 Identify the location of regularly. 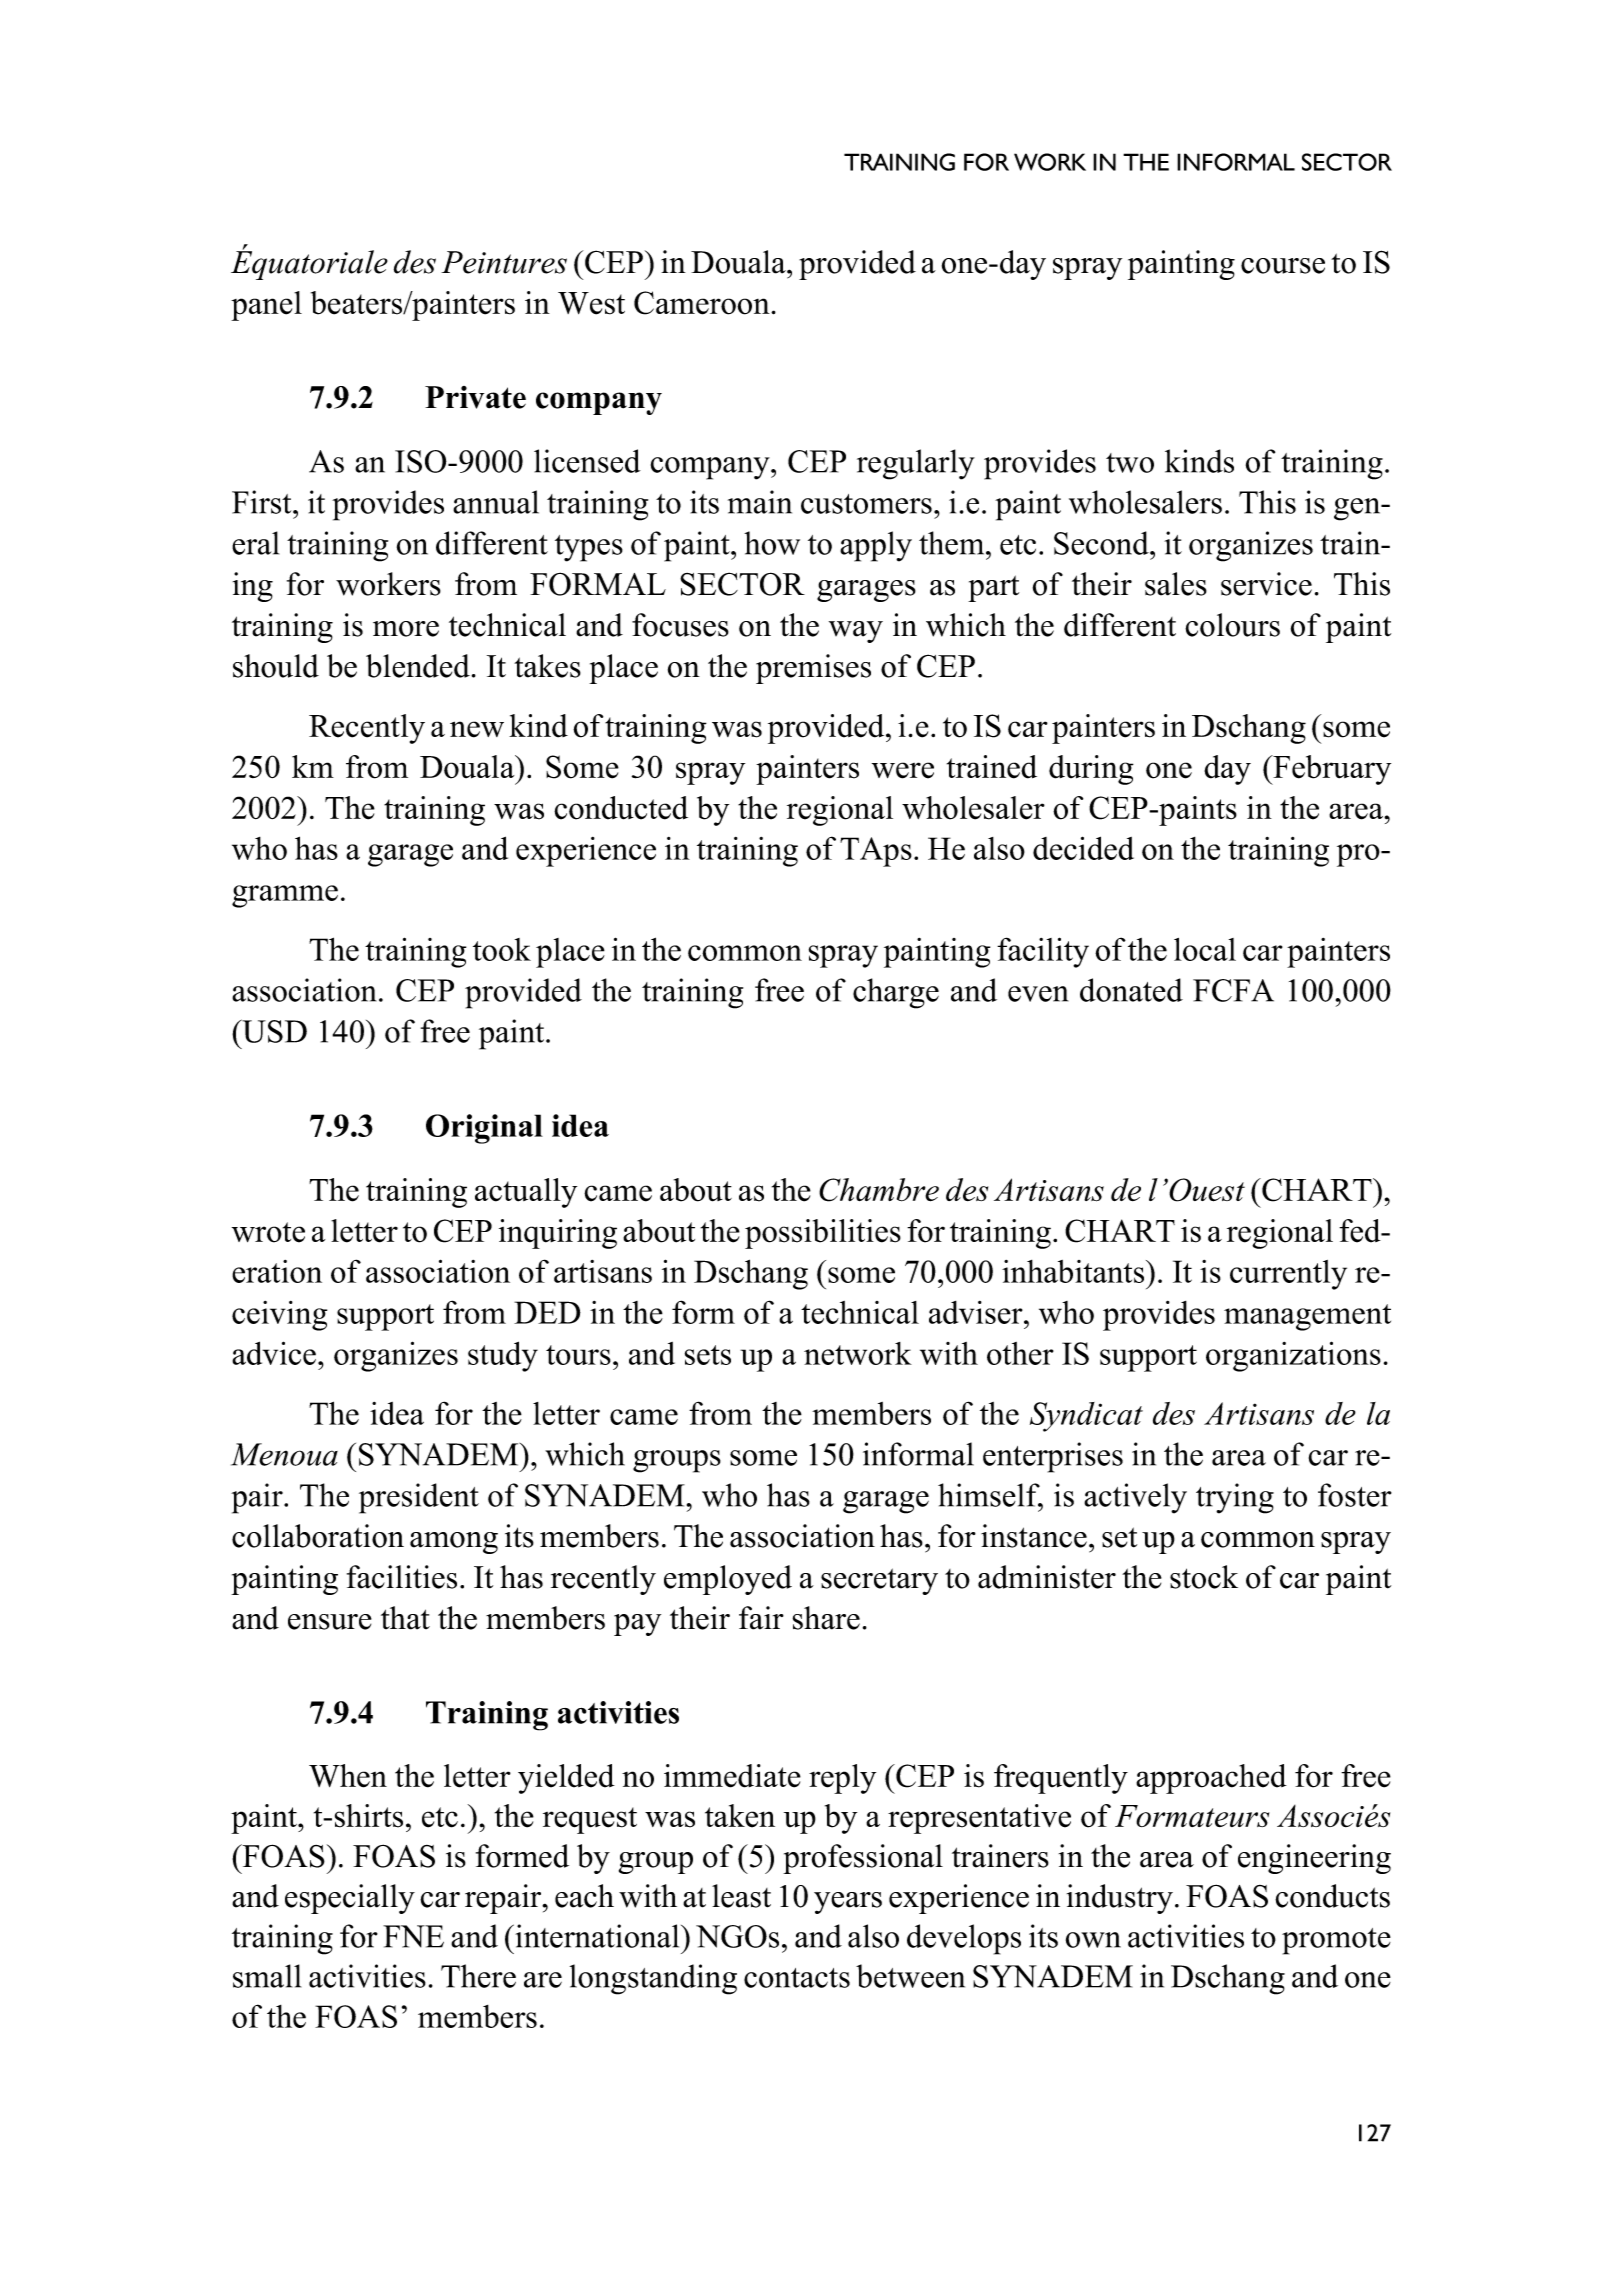
(916, 464).
